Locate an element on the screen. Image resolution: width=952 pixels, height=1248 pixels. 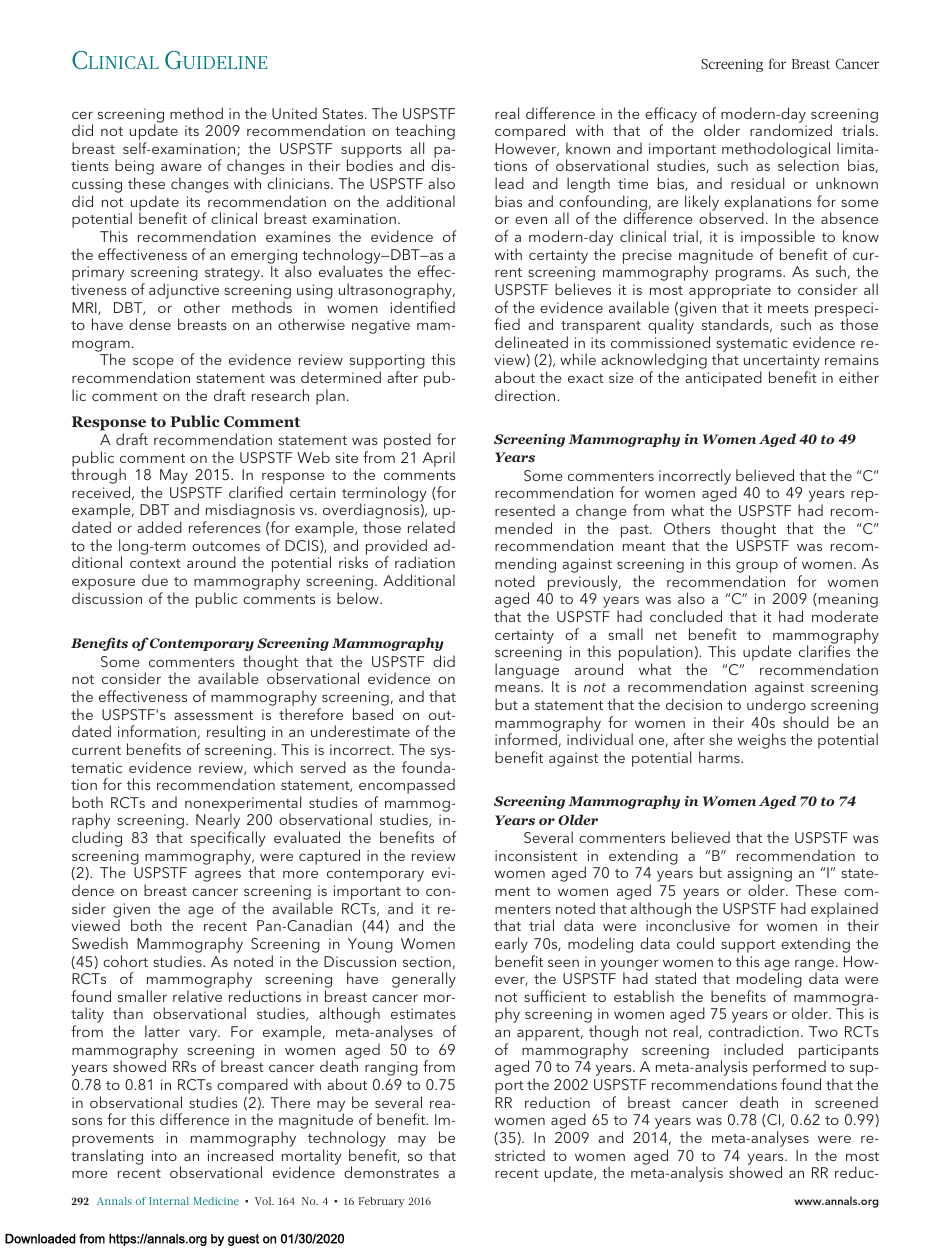
aware is located at coordinates (181, 167).
